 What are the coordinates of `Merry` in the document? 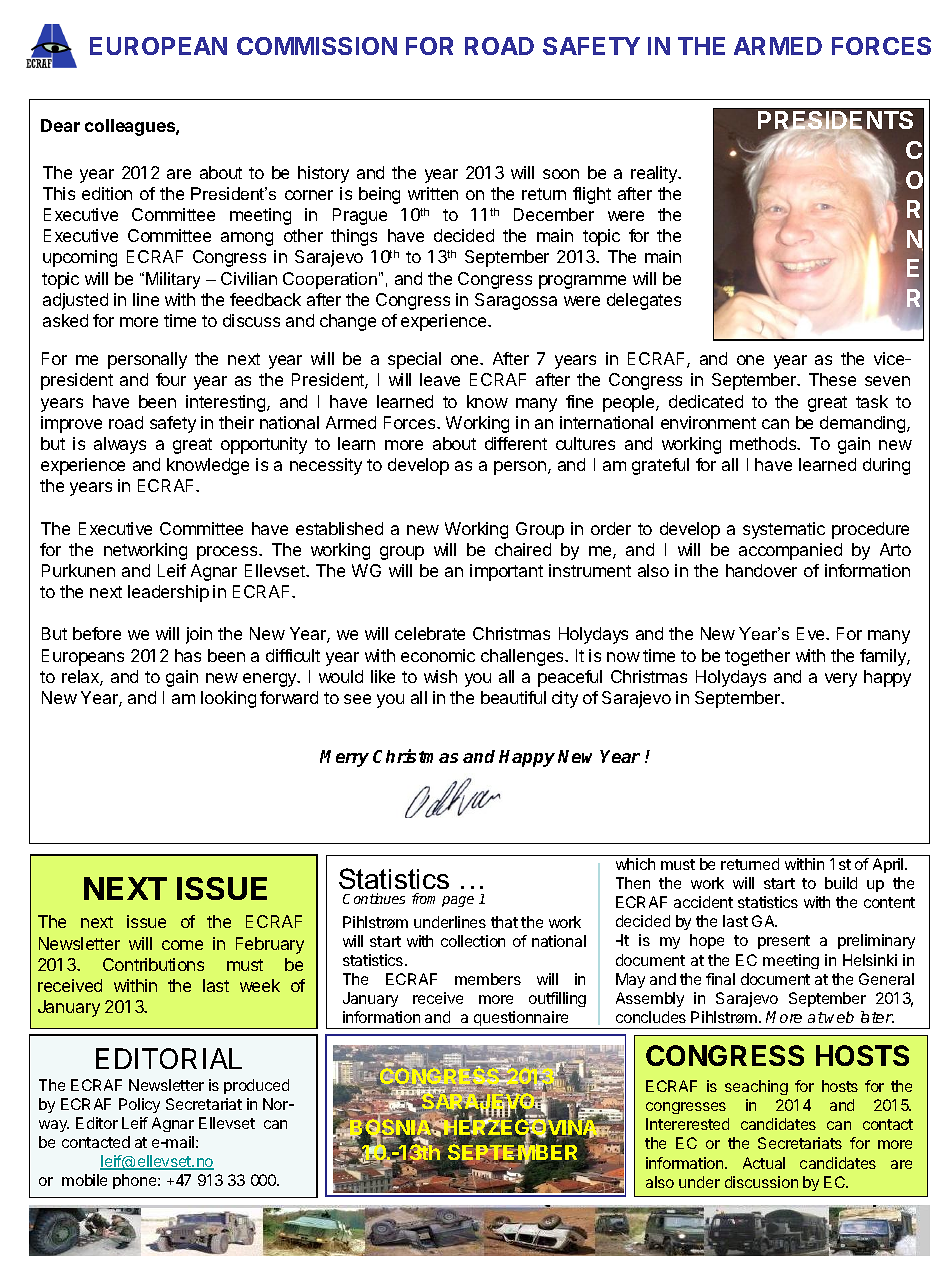 It's located at (344, 758).
